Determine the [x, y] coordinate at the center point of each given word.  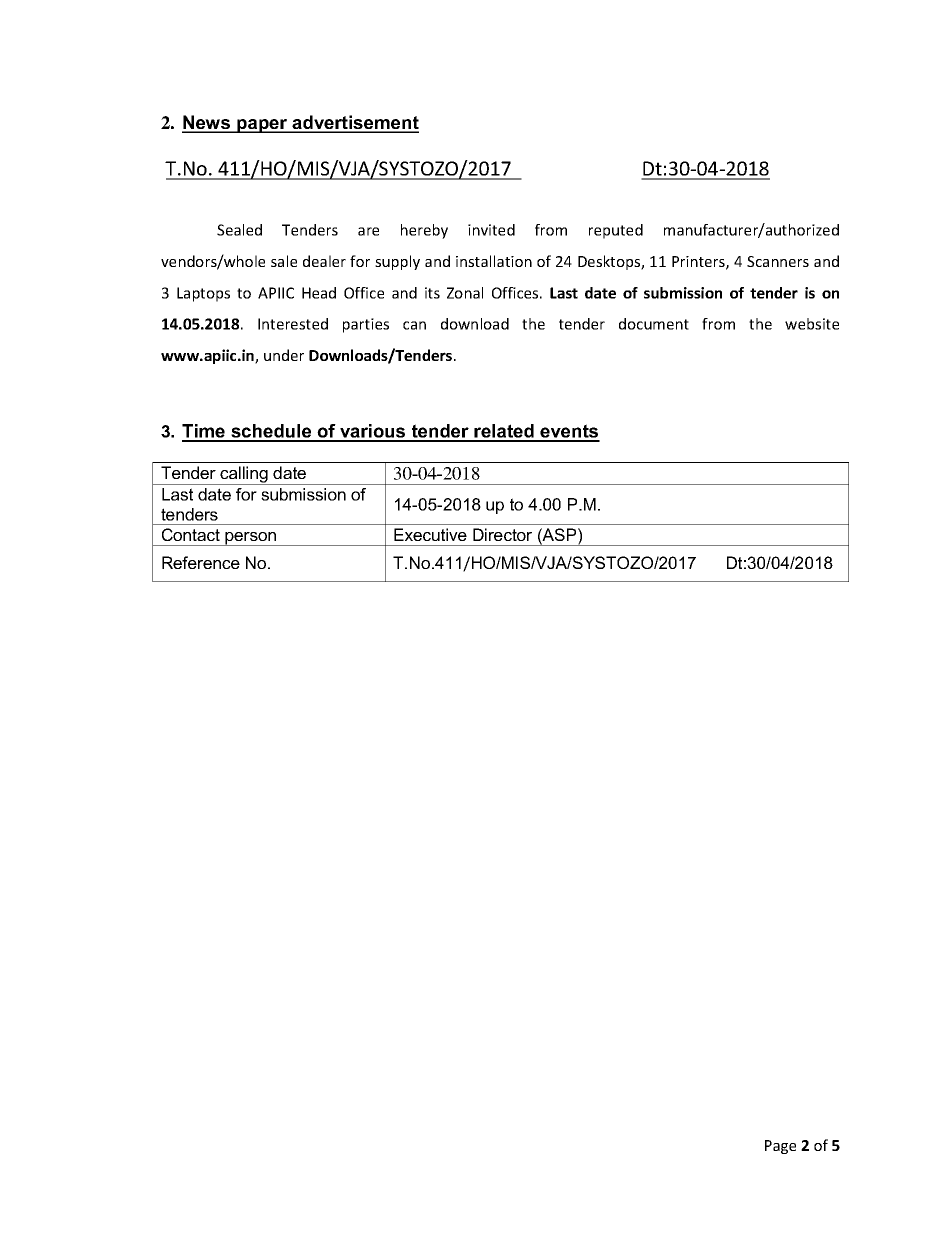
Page [780, 1147]
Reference [201, 562]
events [569, 432]
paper [262, 126]
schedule [271, 432]
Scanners [778, 261]
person [251, 539]
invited [491, 230]
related [504, 432]
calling [244, 475]
